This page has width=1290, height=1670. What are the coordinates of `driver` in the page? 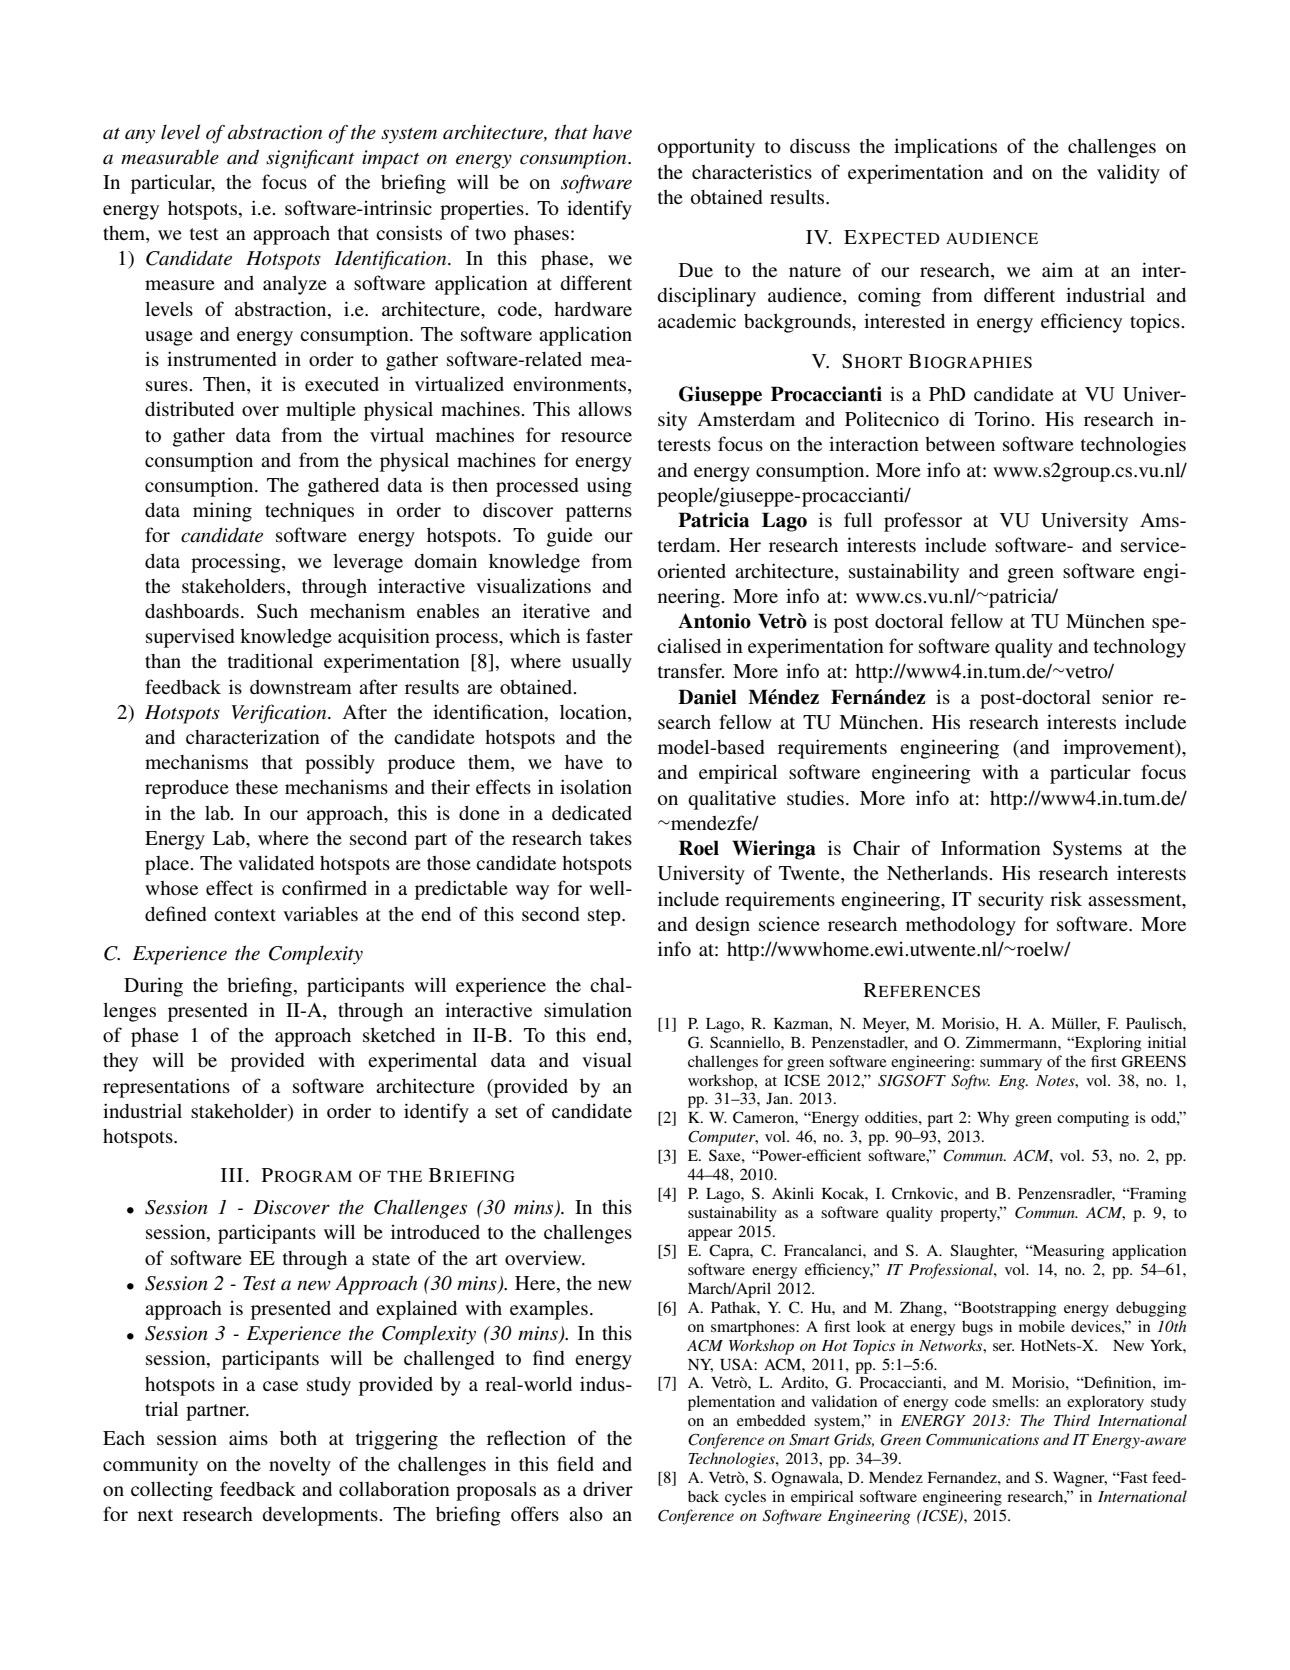 It's located at (608, 1488).
